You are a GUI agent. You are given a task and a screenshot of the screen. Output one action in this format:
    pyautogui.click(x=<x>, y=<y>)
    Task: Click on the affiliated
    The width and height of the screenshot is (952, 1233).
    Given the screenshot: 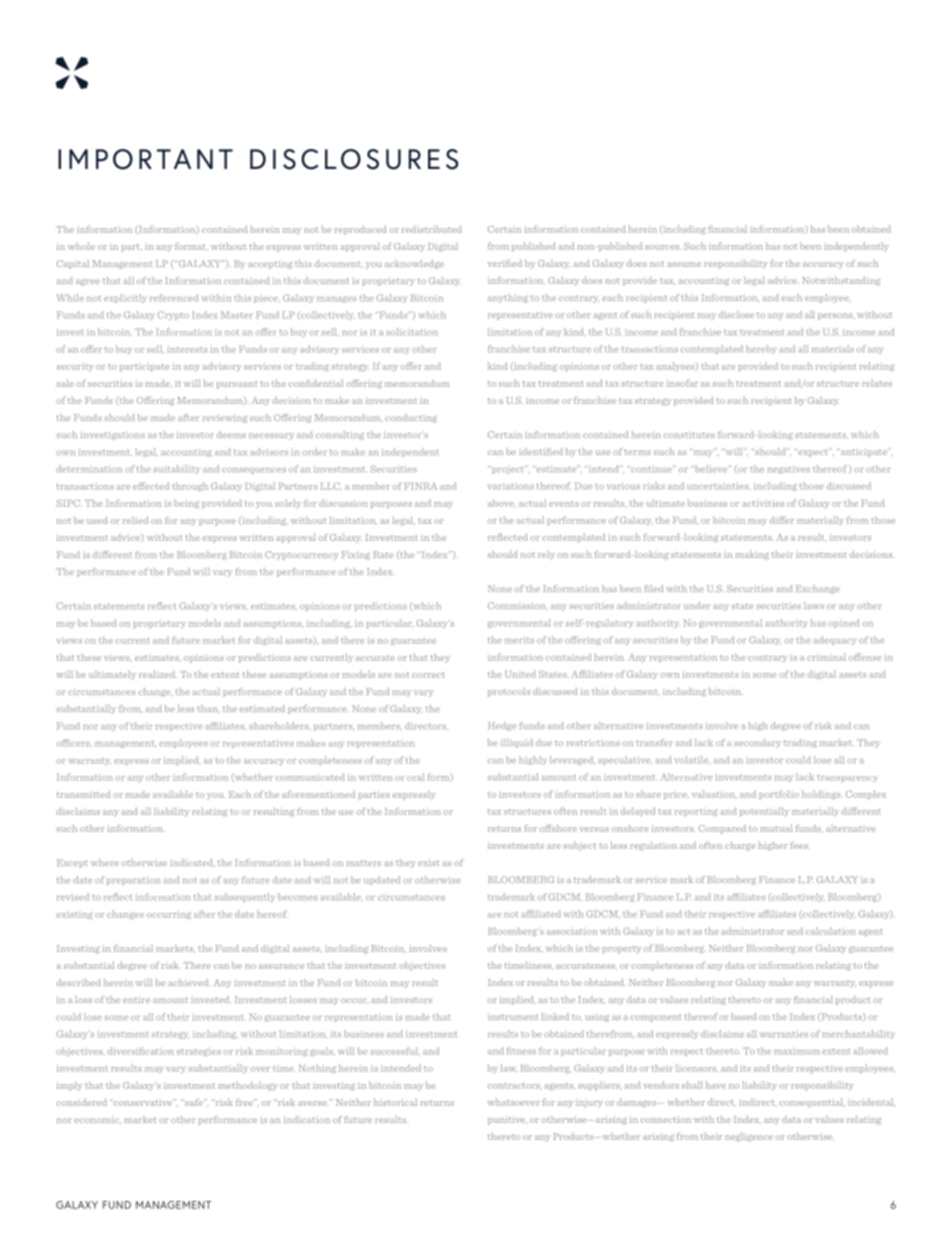 What is the action you would take?
    pyautogui.click(x=541, y=914)
